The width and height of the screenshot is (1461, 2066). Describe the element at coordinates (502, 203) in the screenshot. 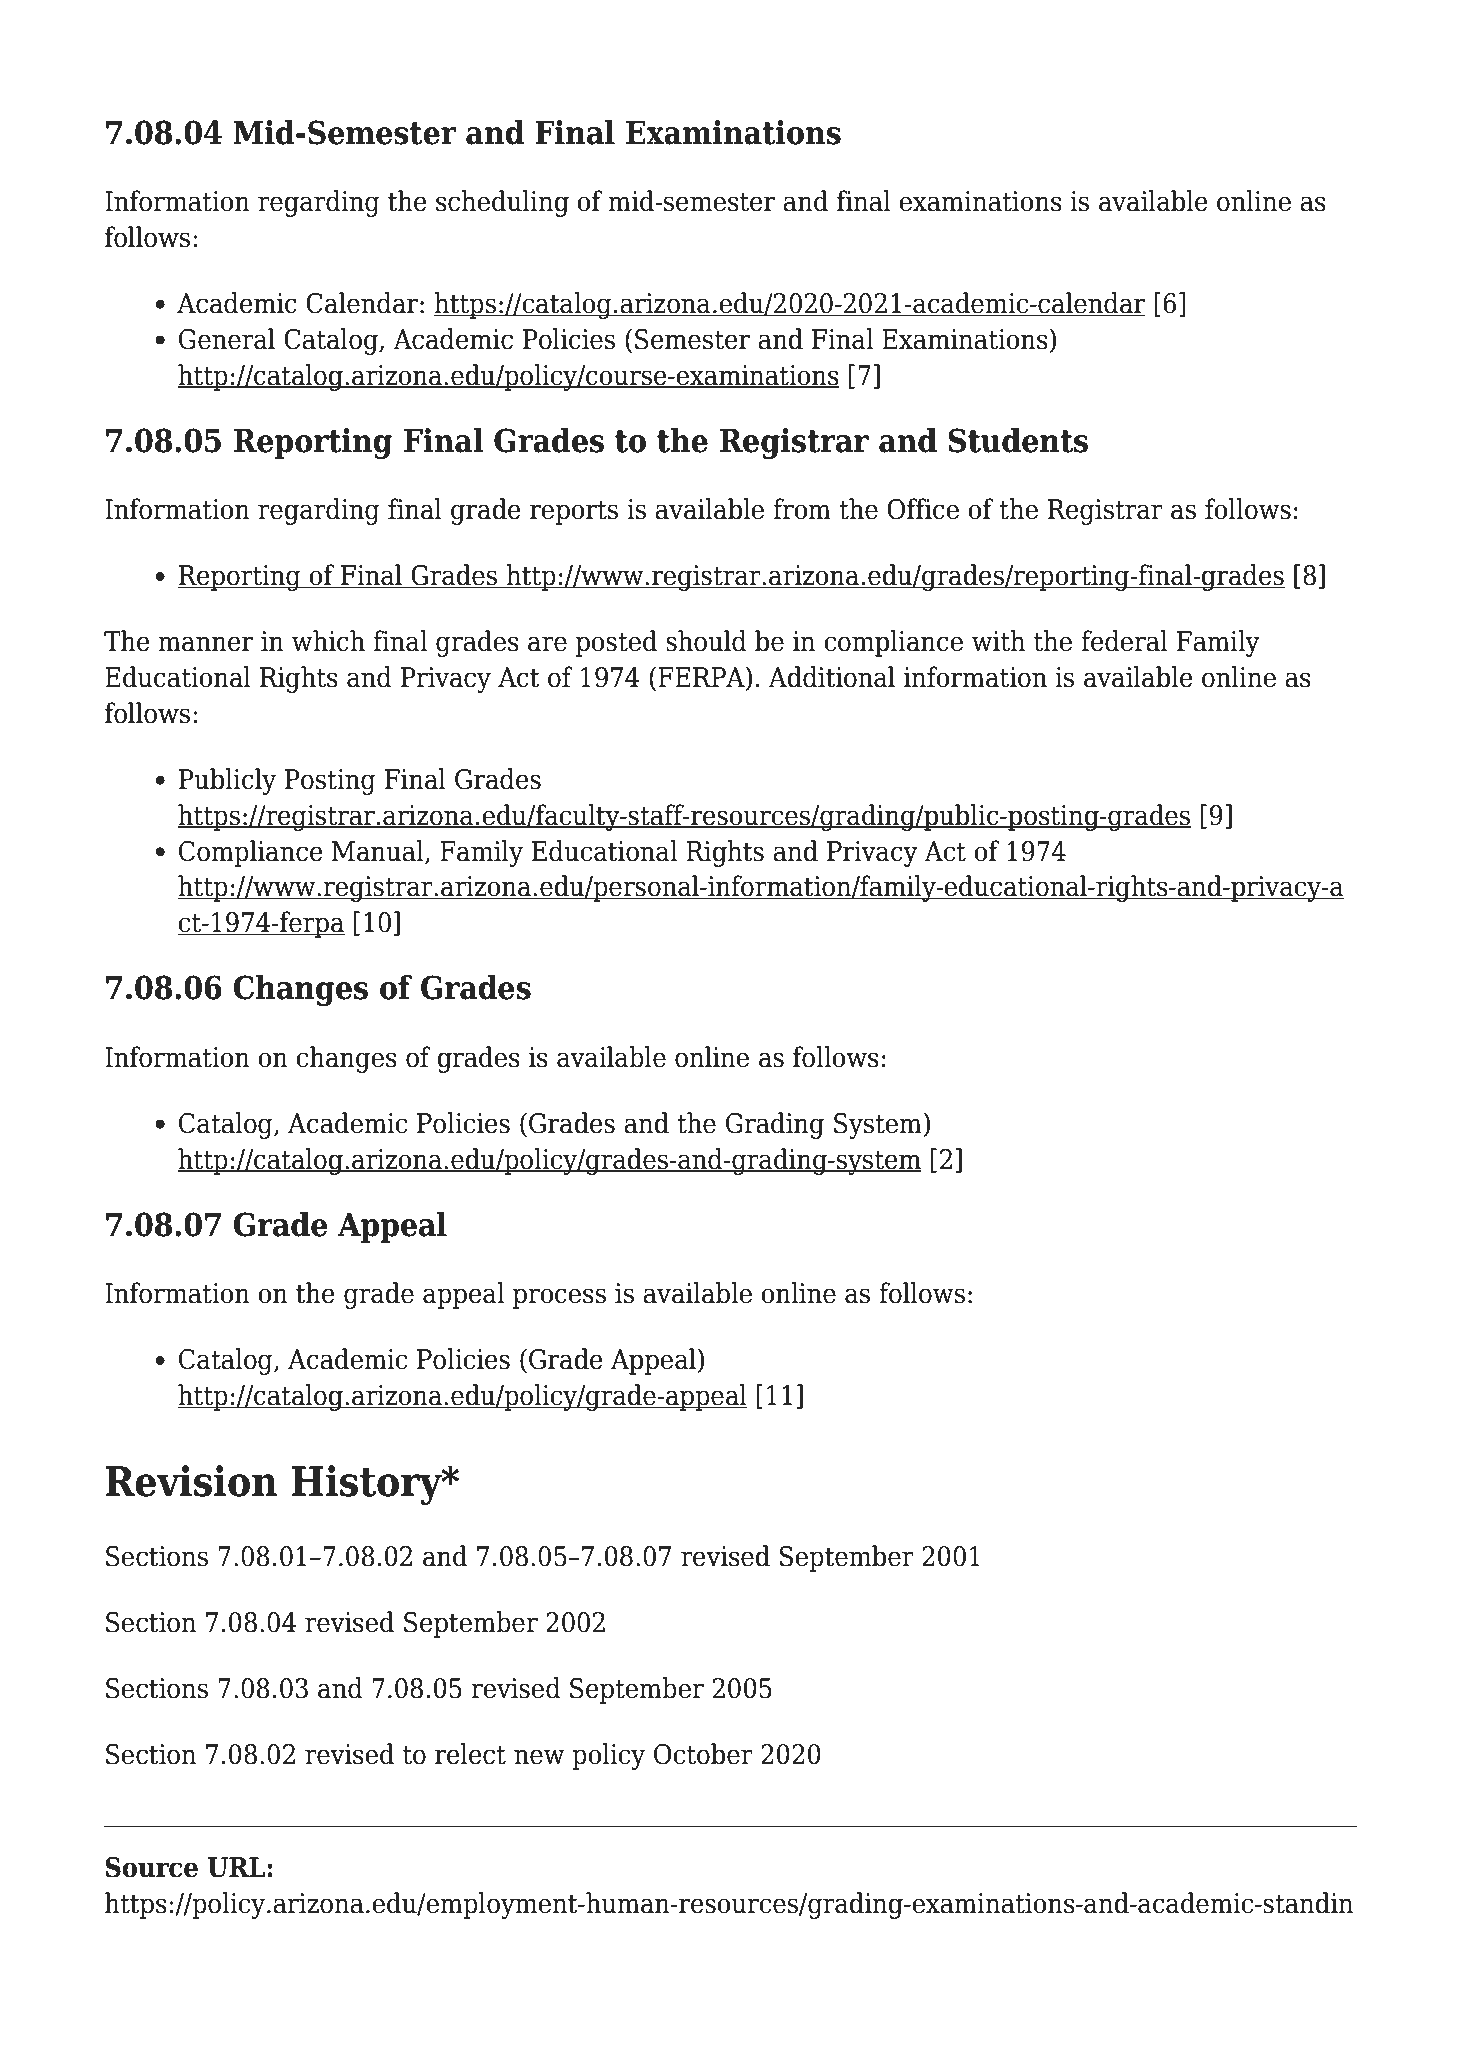

I see `scheduling` at that location.
